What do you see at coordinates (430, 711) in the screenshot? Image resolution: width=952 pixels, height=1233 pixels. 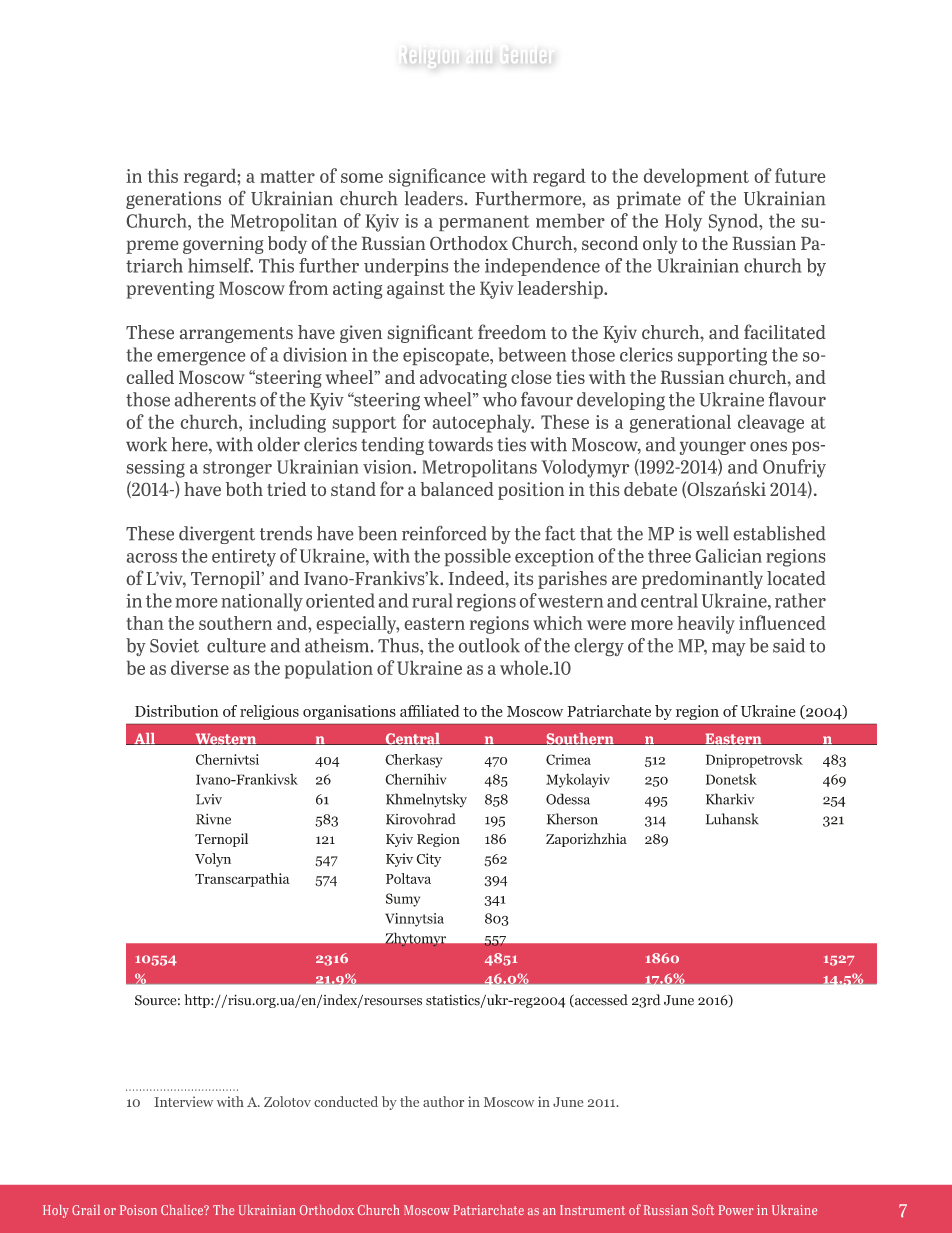 I see `affiliated` at bounding box center [430, 711].
